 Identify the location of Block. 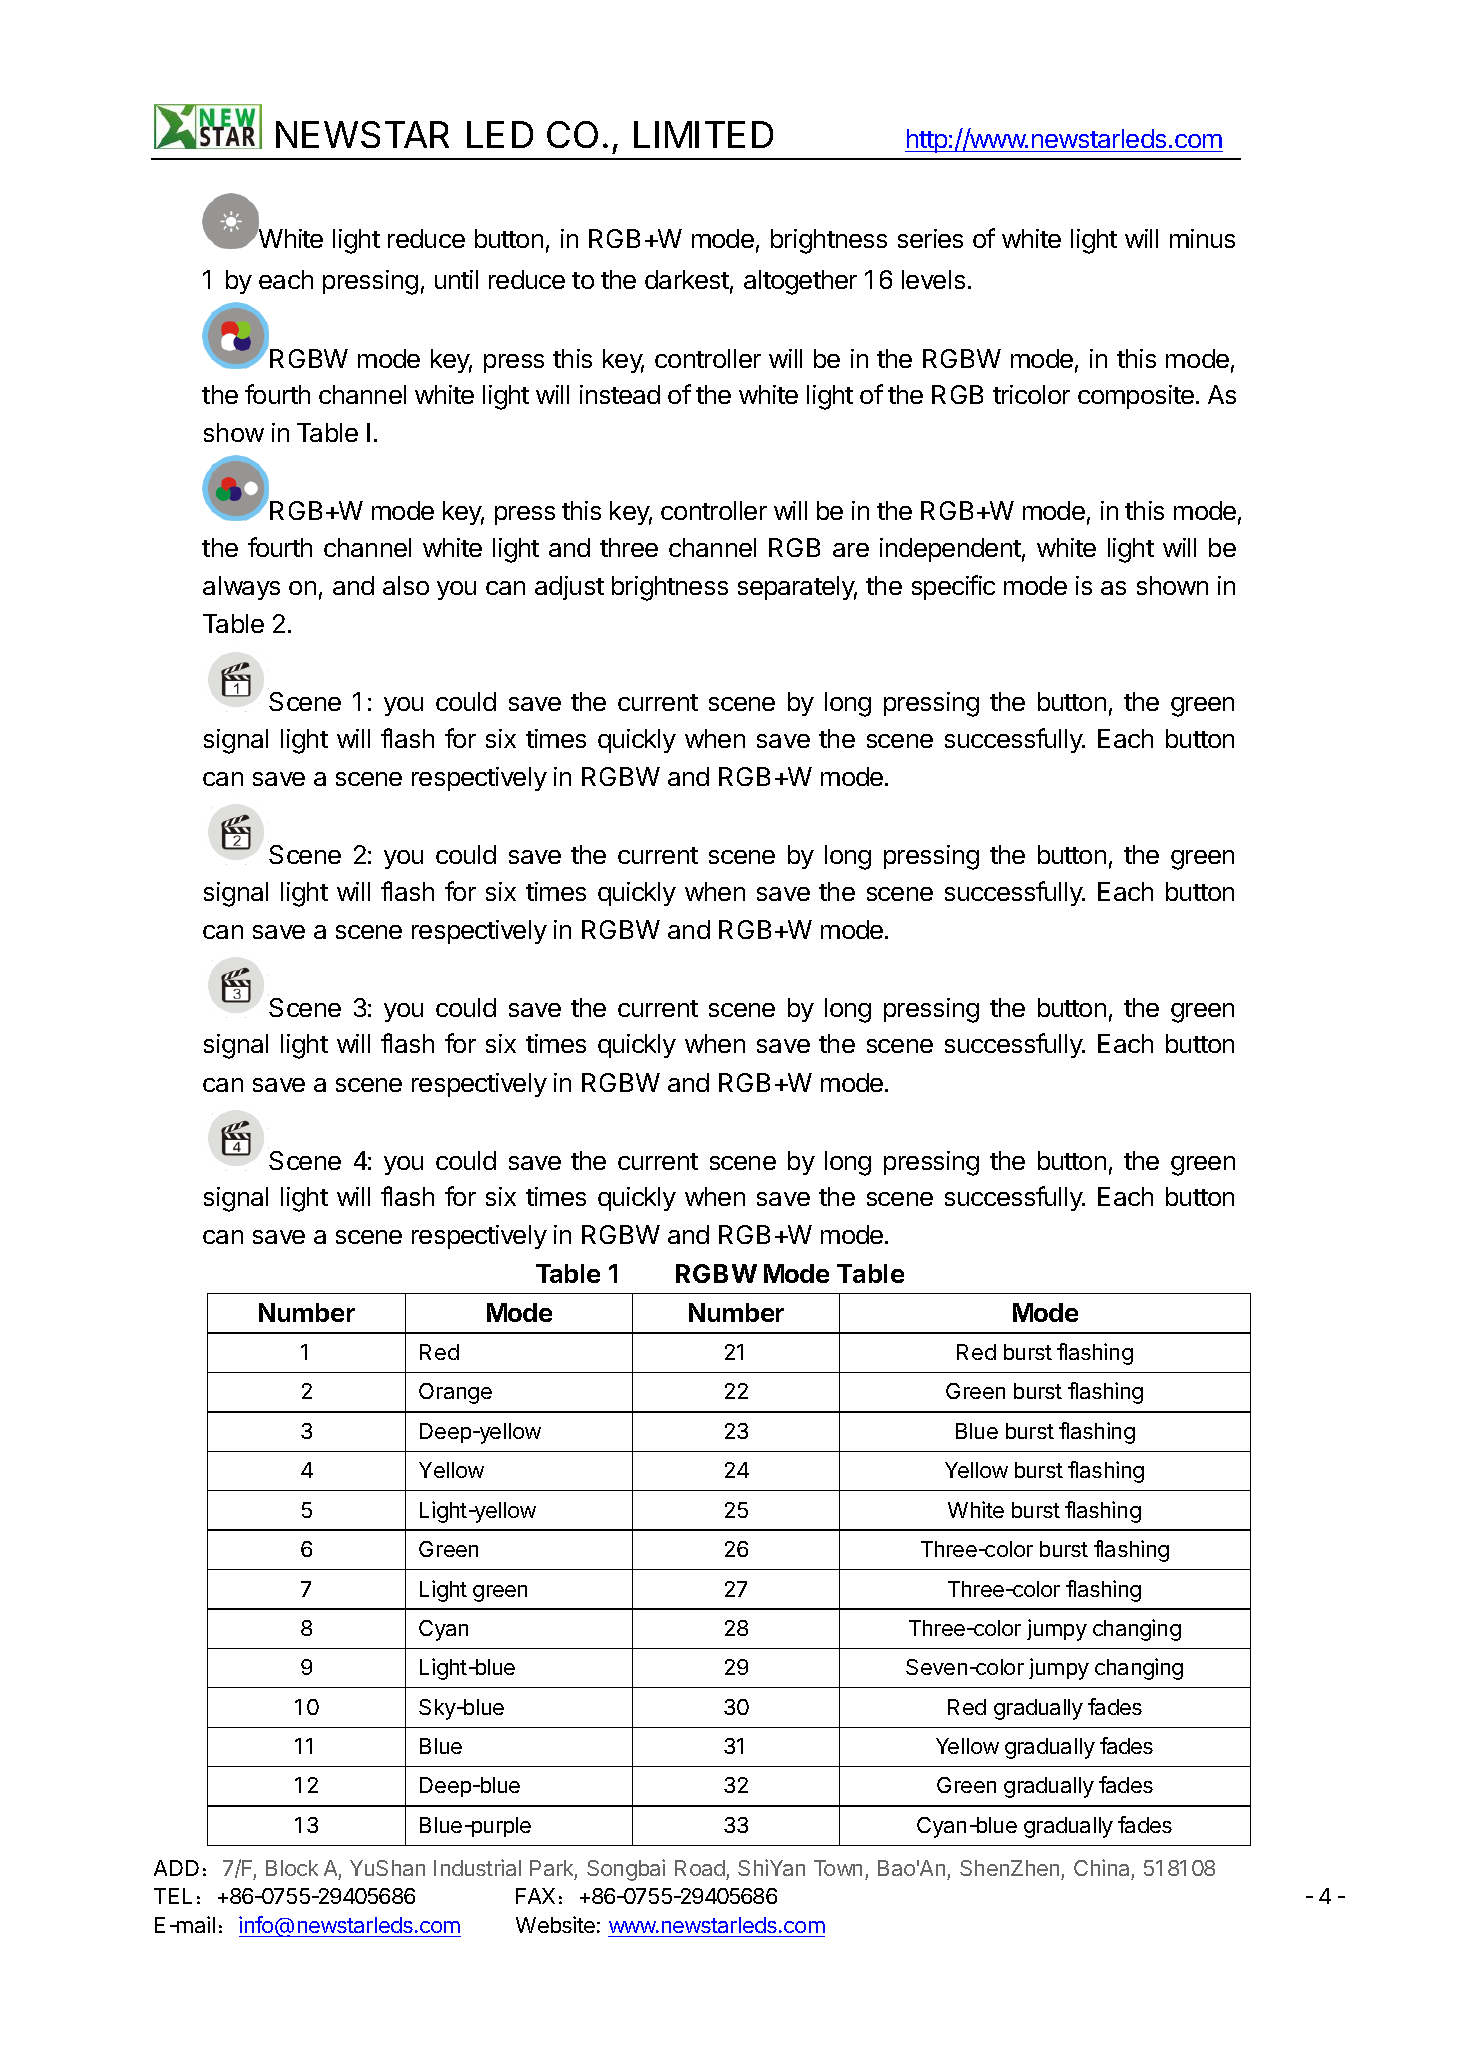
(292, 1868).
